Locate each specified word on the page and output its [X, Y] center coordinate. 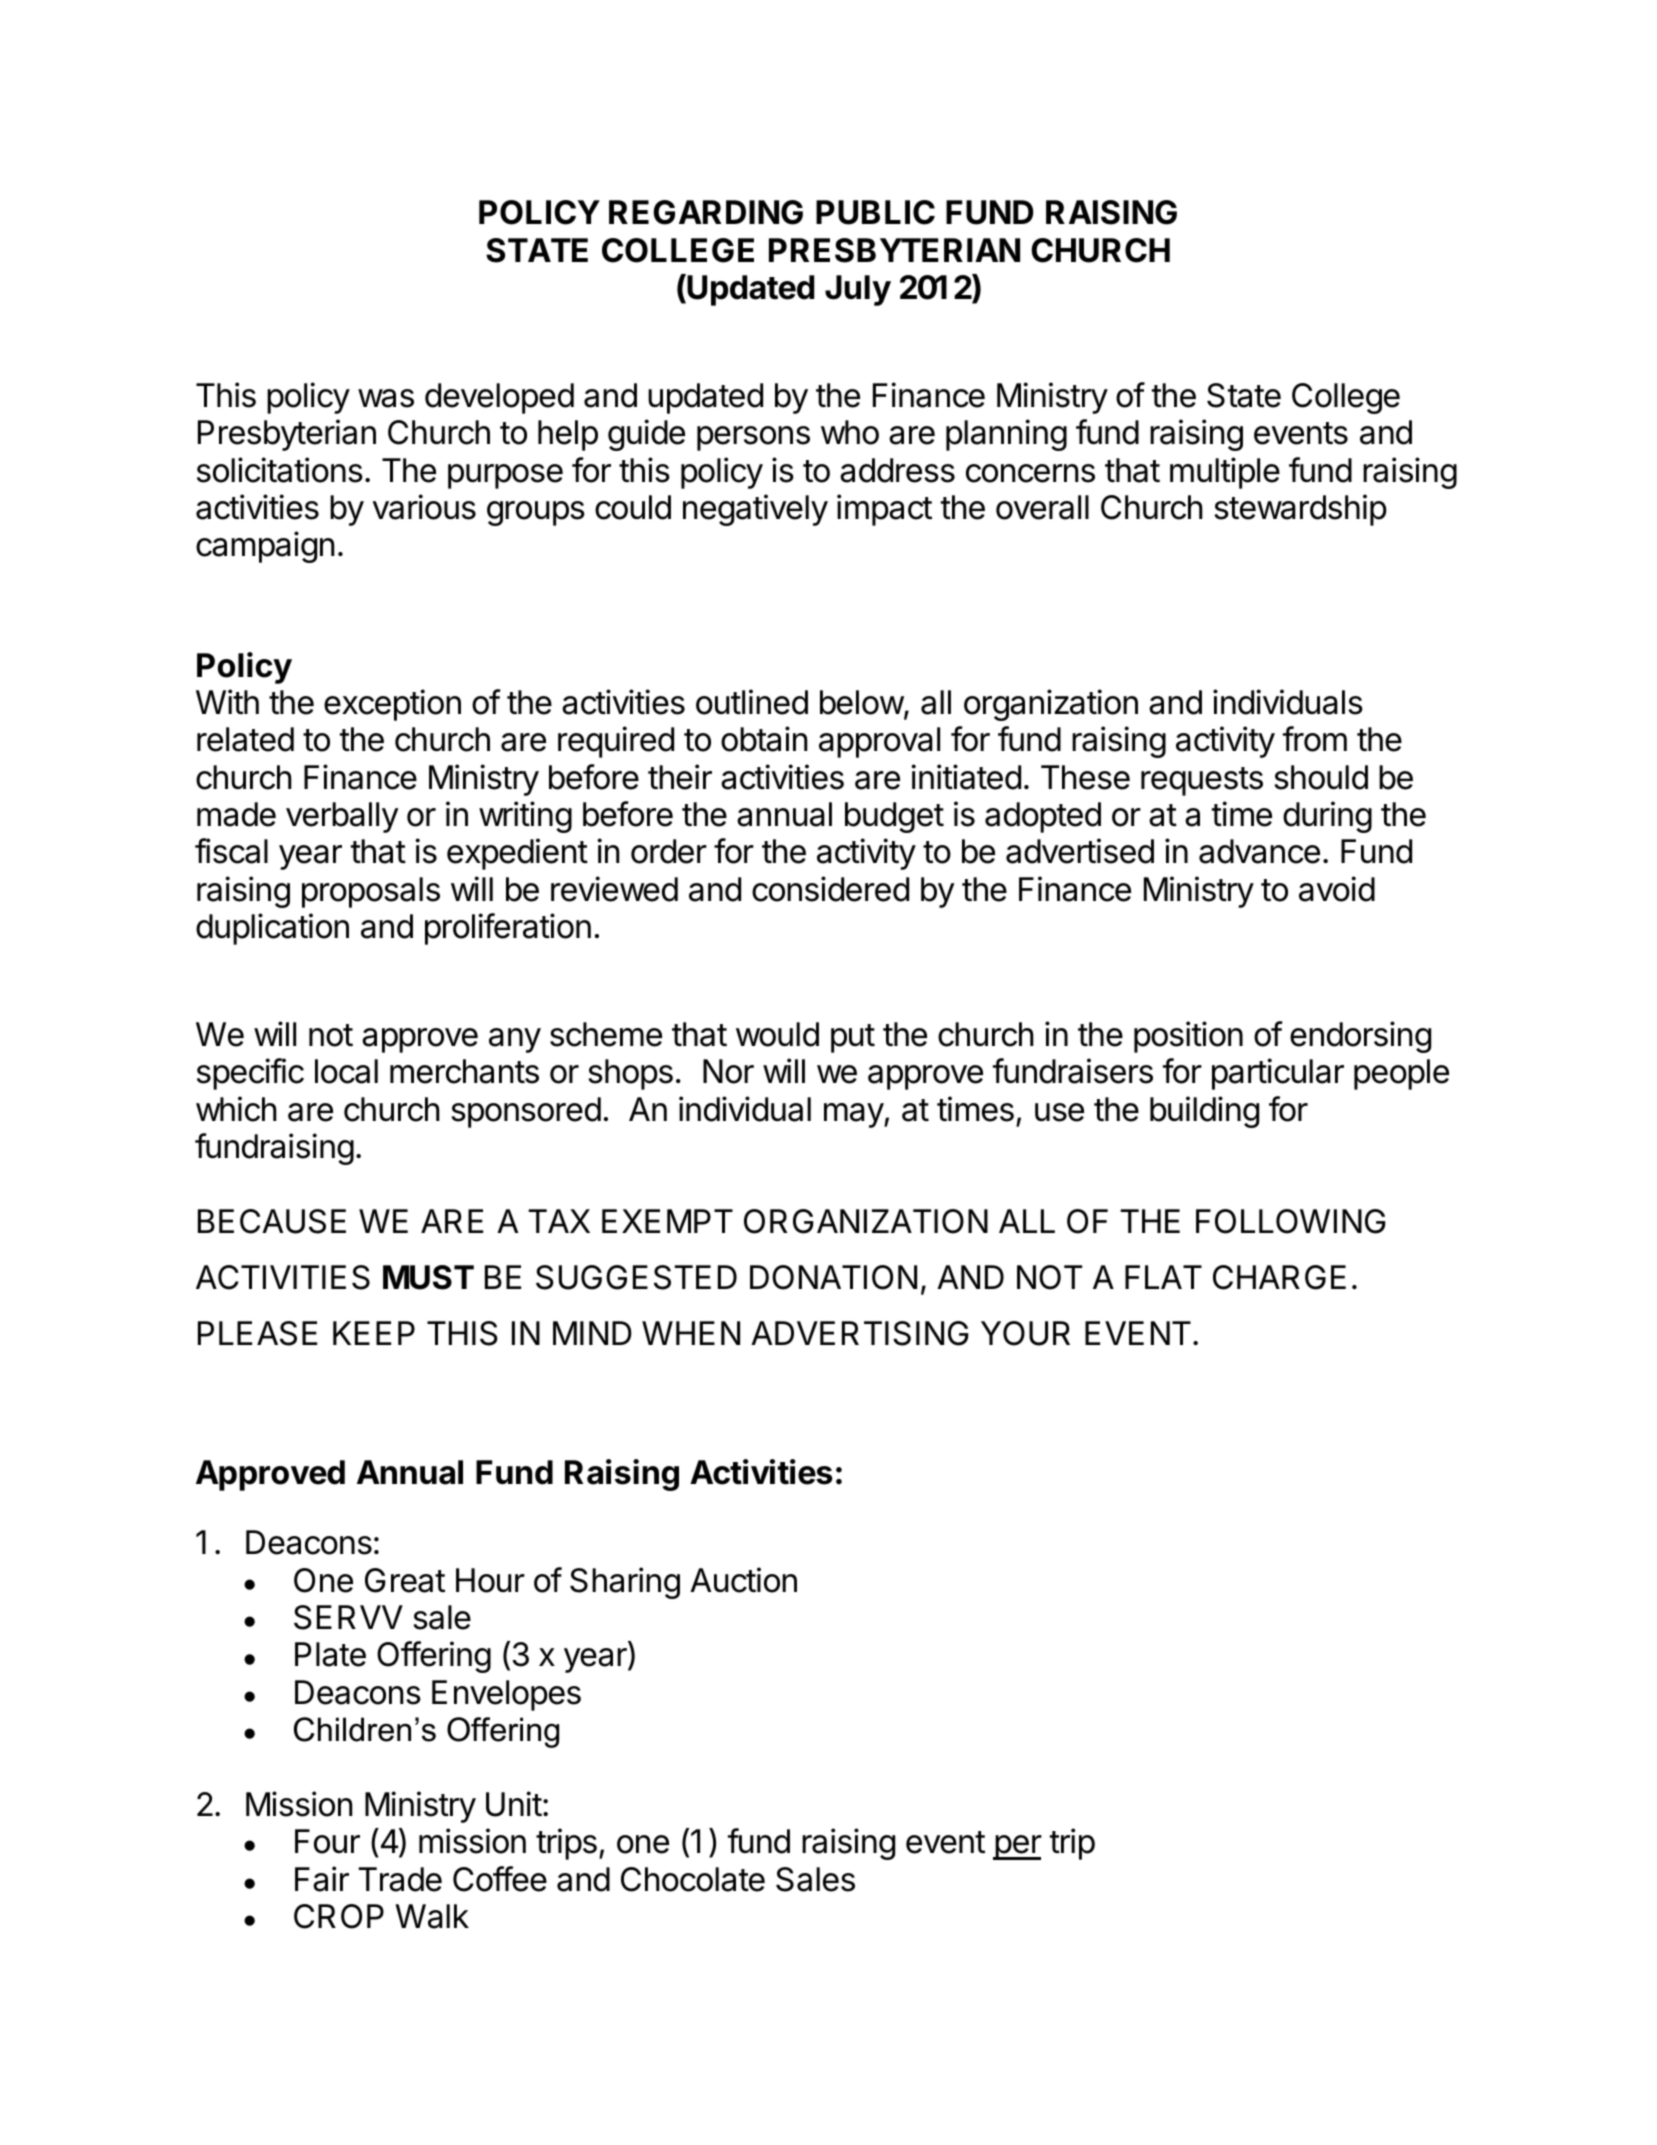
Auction [743, 1580]
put [853, 1038]
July [858, 290]
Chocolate [693, 1879]
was [386, 398]
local [346, 1071]
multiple [1225, 473]
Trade [400, 1879]
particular [1278, 1074]
